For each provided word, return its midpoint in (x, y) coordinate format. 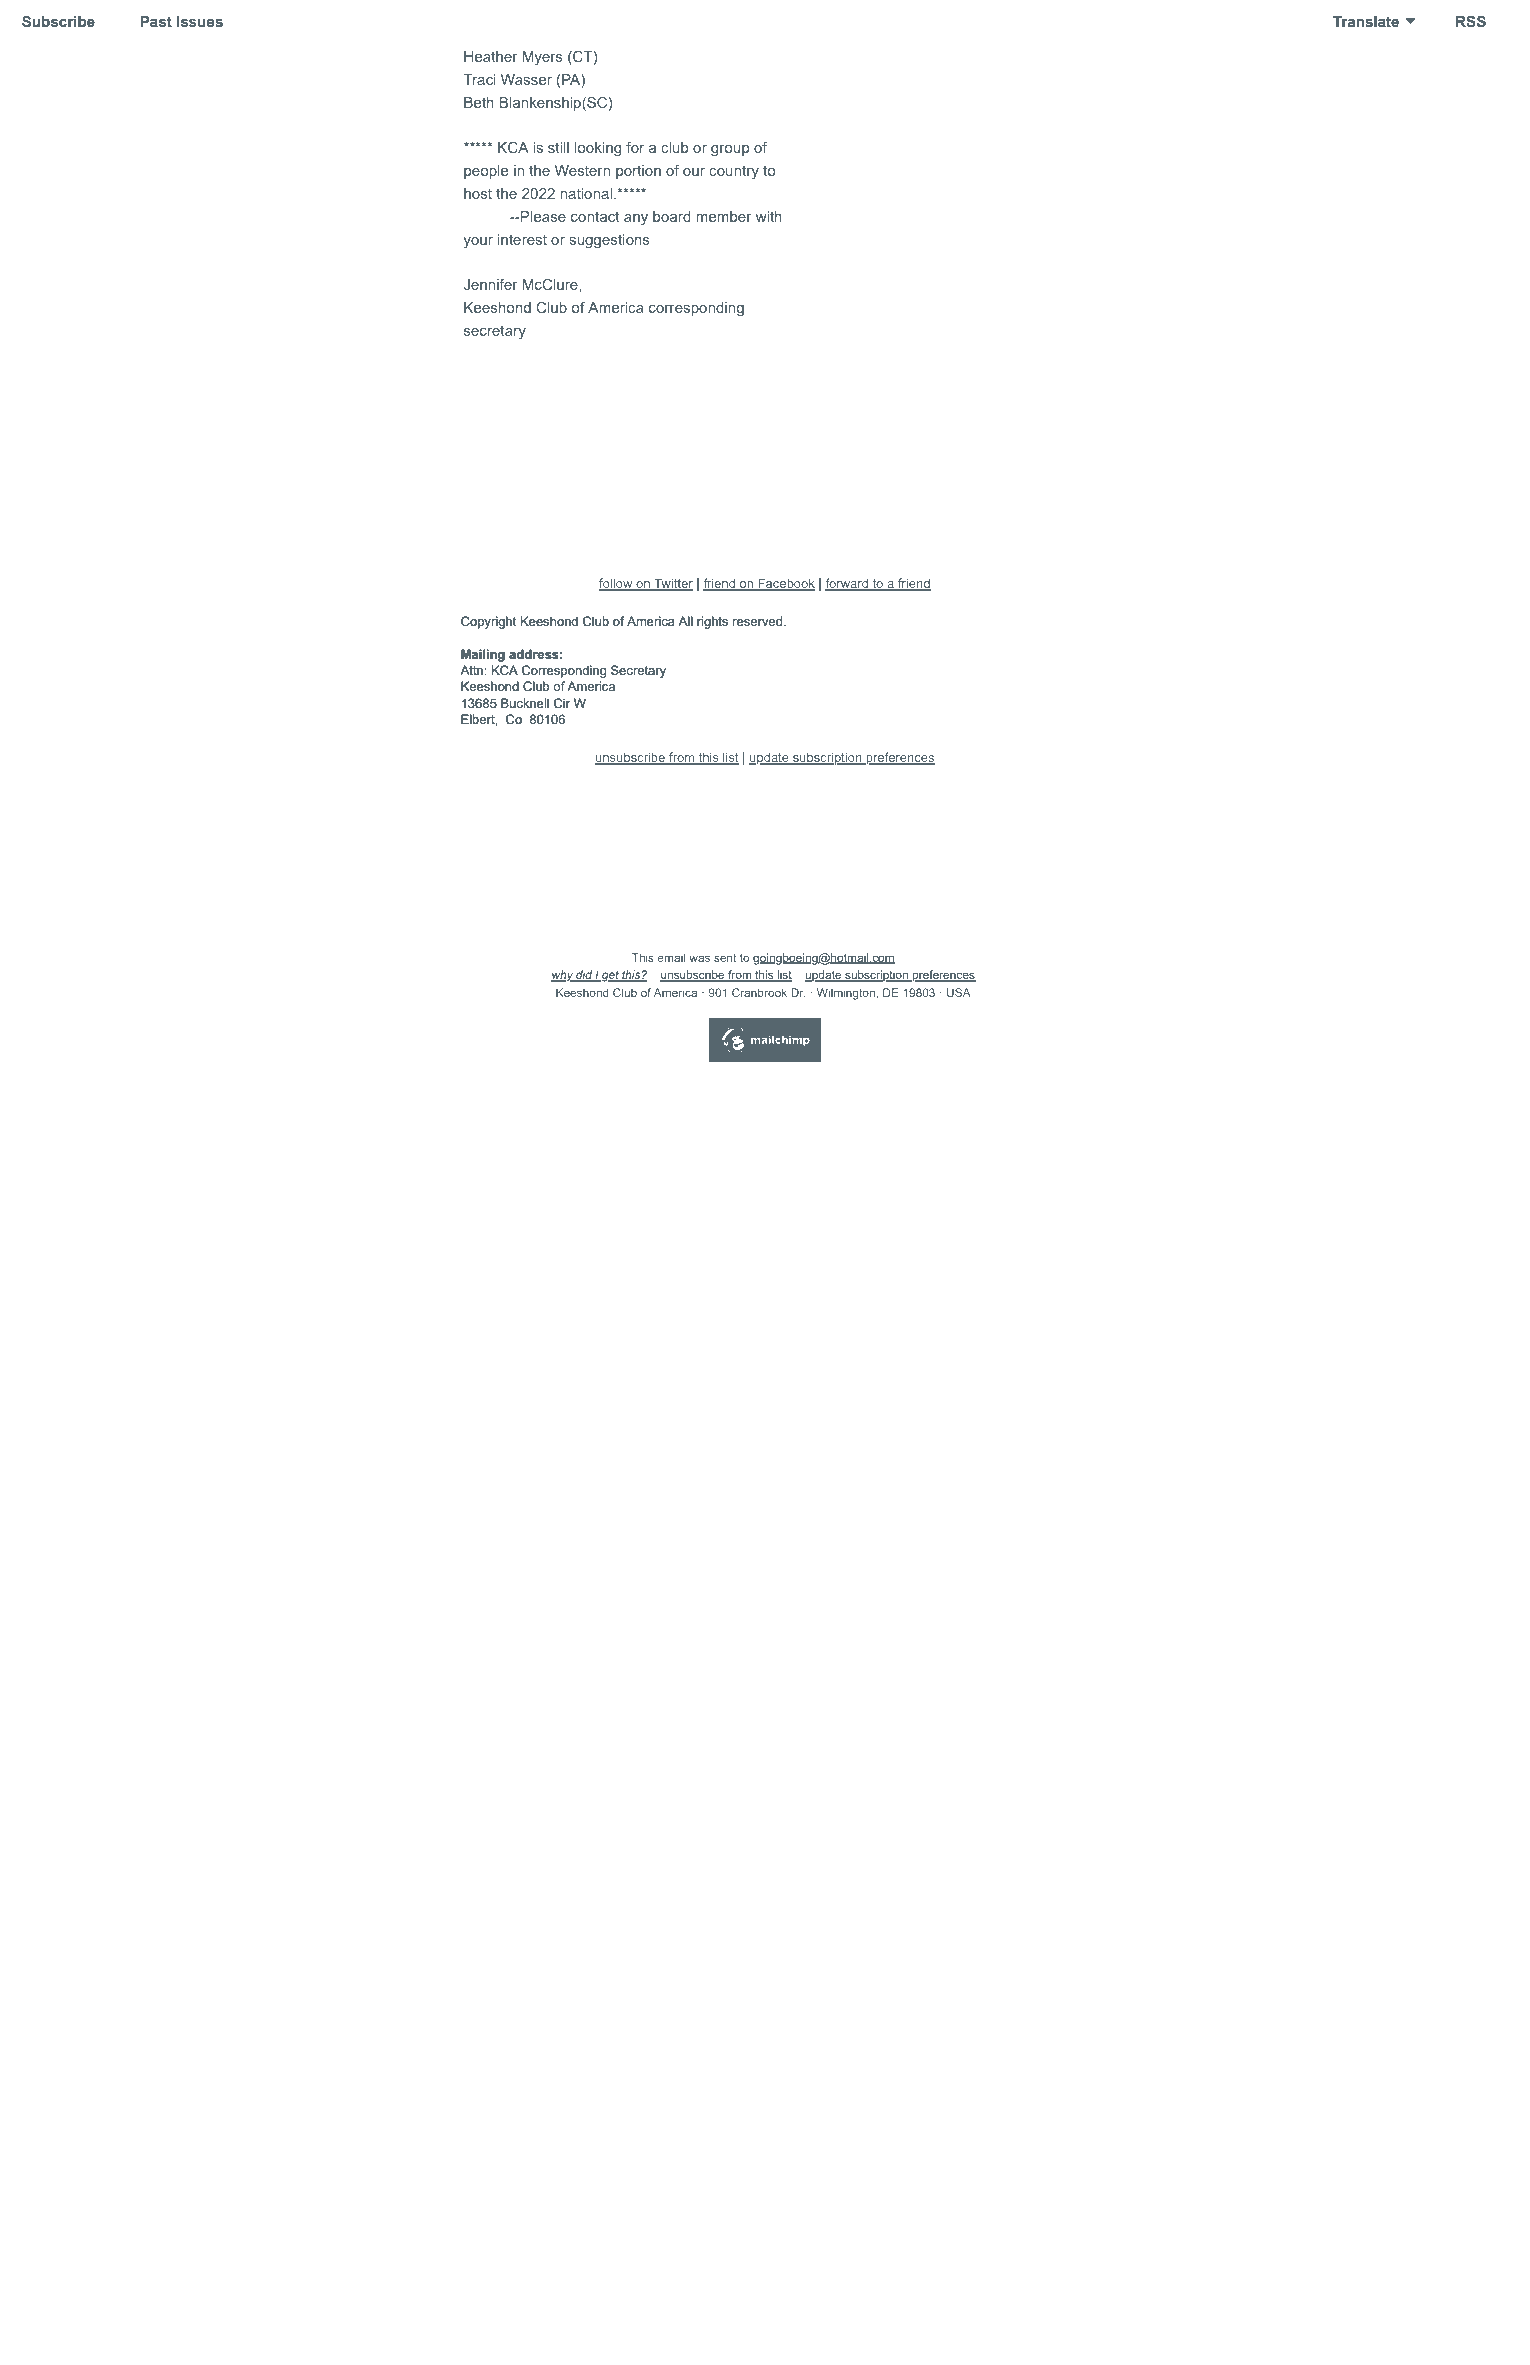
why (563, 976)
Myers (543, 58)
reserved (758, 621)
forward (848, 584)
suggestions (609, 241)
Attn (472, 670)
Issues (200, 21)
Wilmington (847, 994)
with (769, 216)
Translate (1366, 21)
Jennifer (490, 284)
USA (959, 992)
